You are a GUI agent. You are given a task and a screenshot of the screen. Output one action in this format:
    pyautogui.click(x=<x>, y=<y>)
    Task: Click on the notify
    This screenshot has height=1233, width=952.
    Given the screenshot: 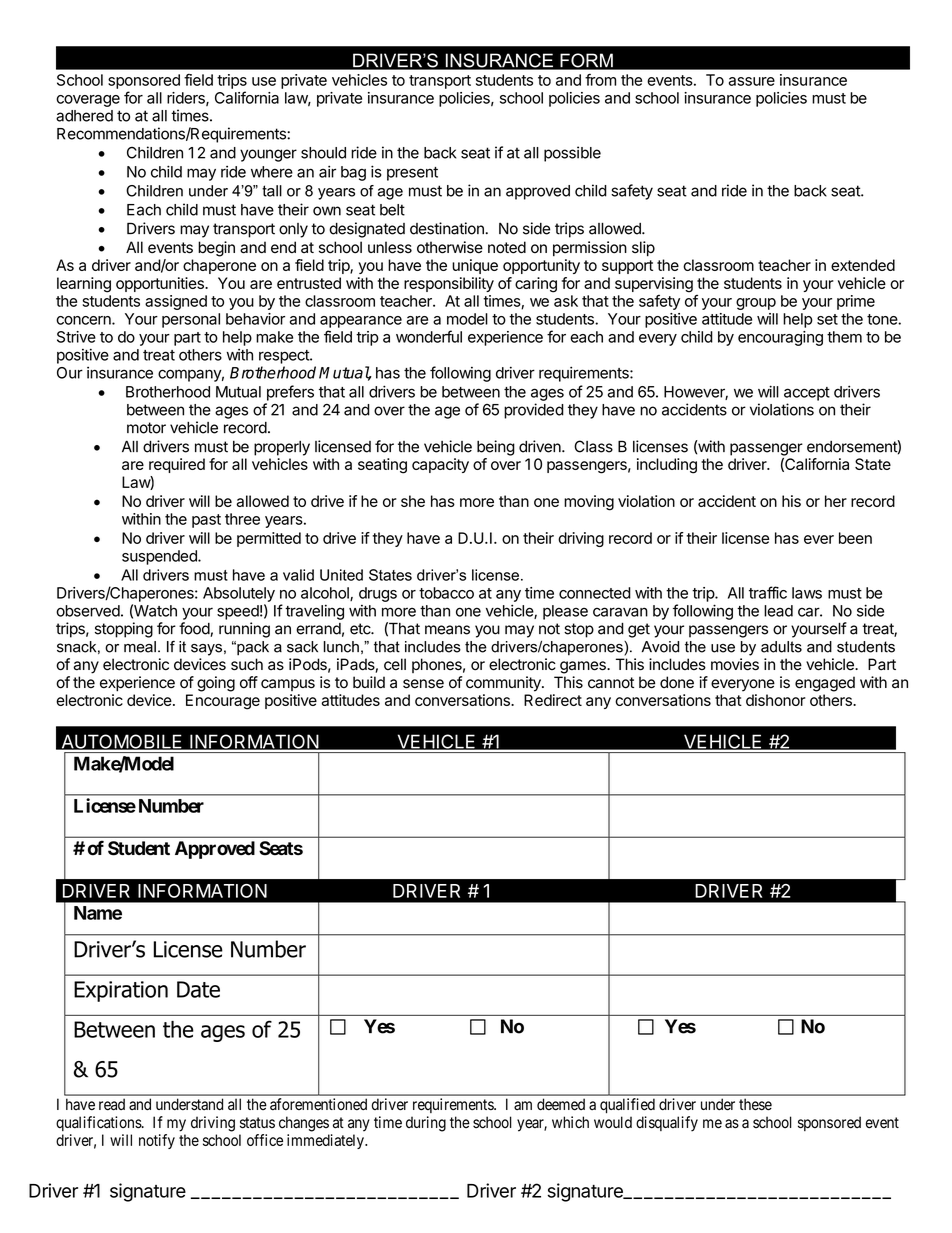 What is the action you would take?
    pyautogui.click(x=157, y=1141)
